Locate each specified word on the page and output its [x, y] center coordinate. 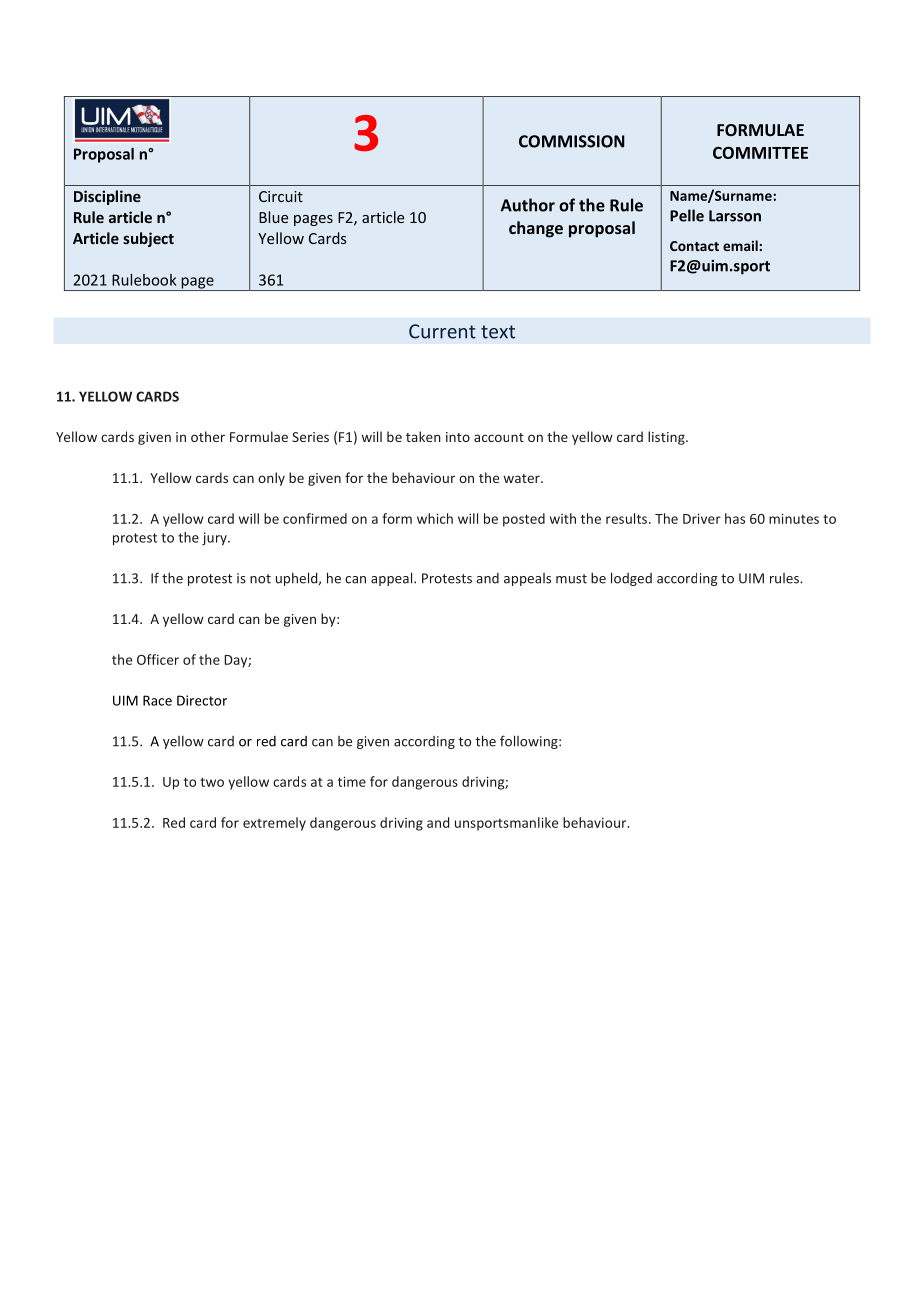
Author [528, 205]
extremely [274, 824]
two [212, 782]
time [352, 781]
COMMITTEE [760, 152]
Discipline [107, 197]
